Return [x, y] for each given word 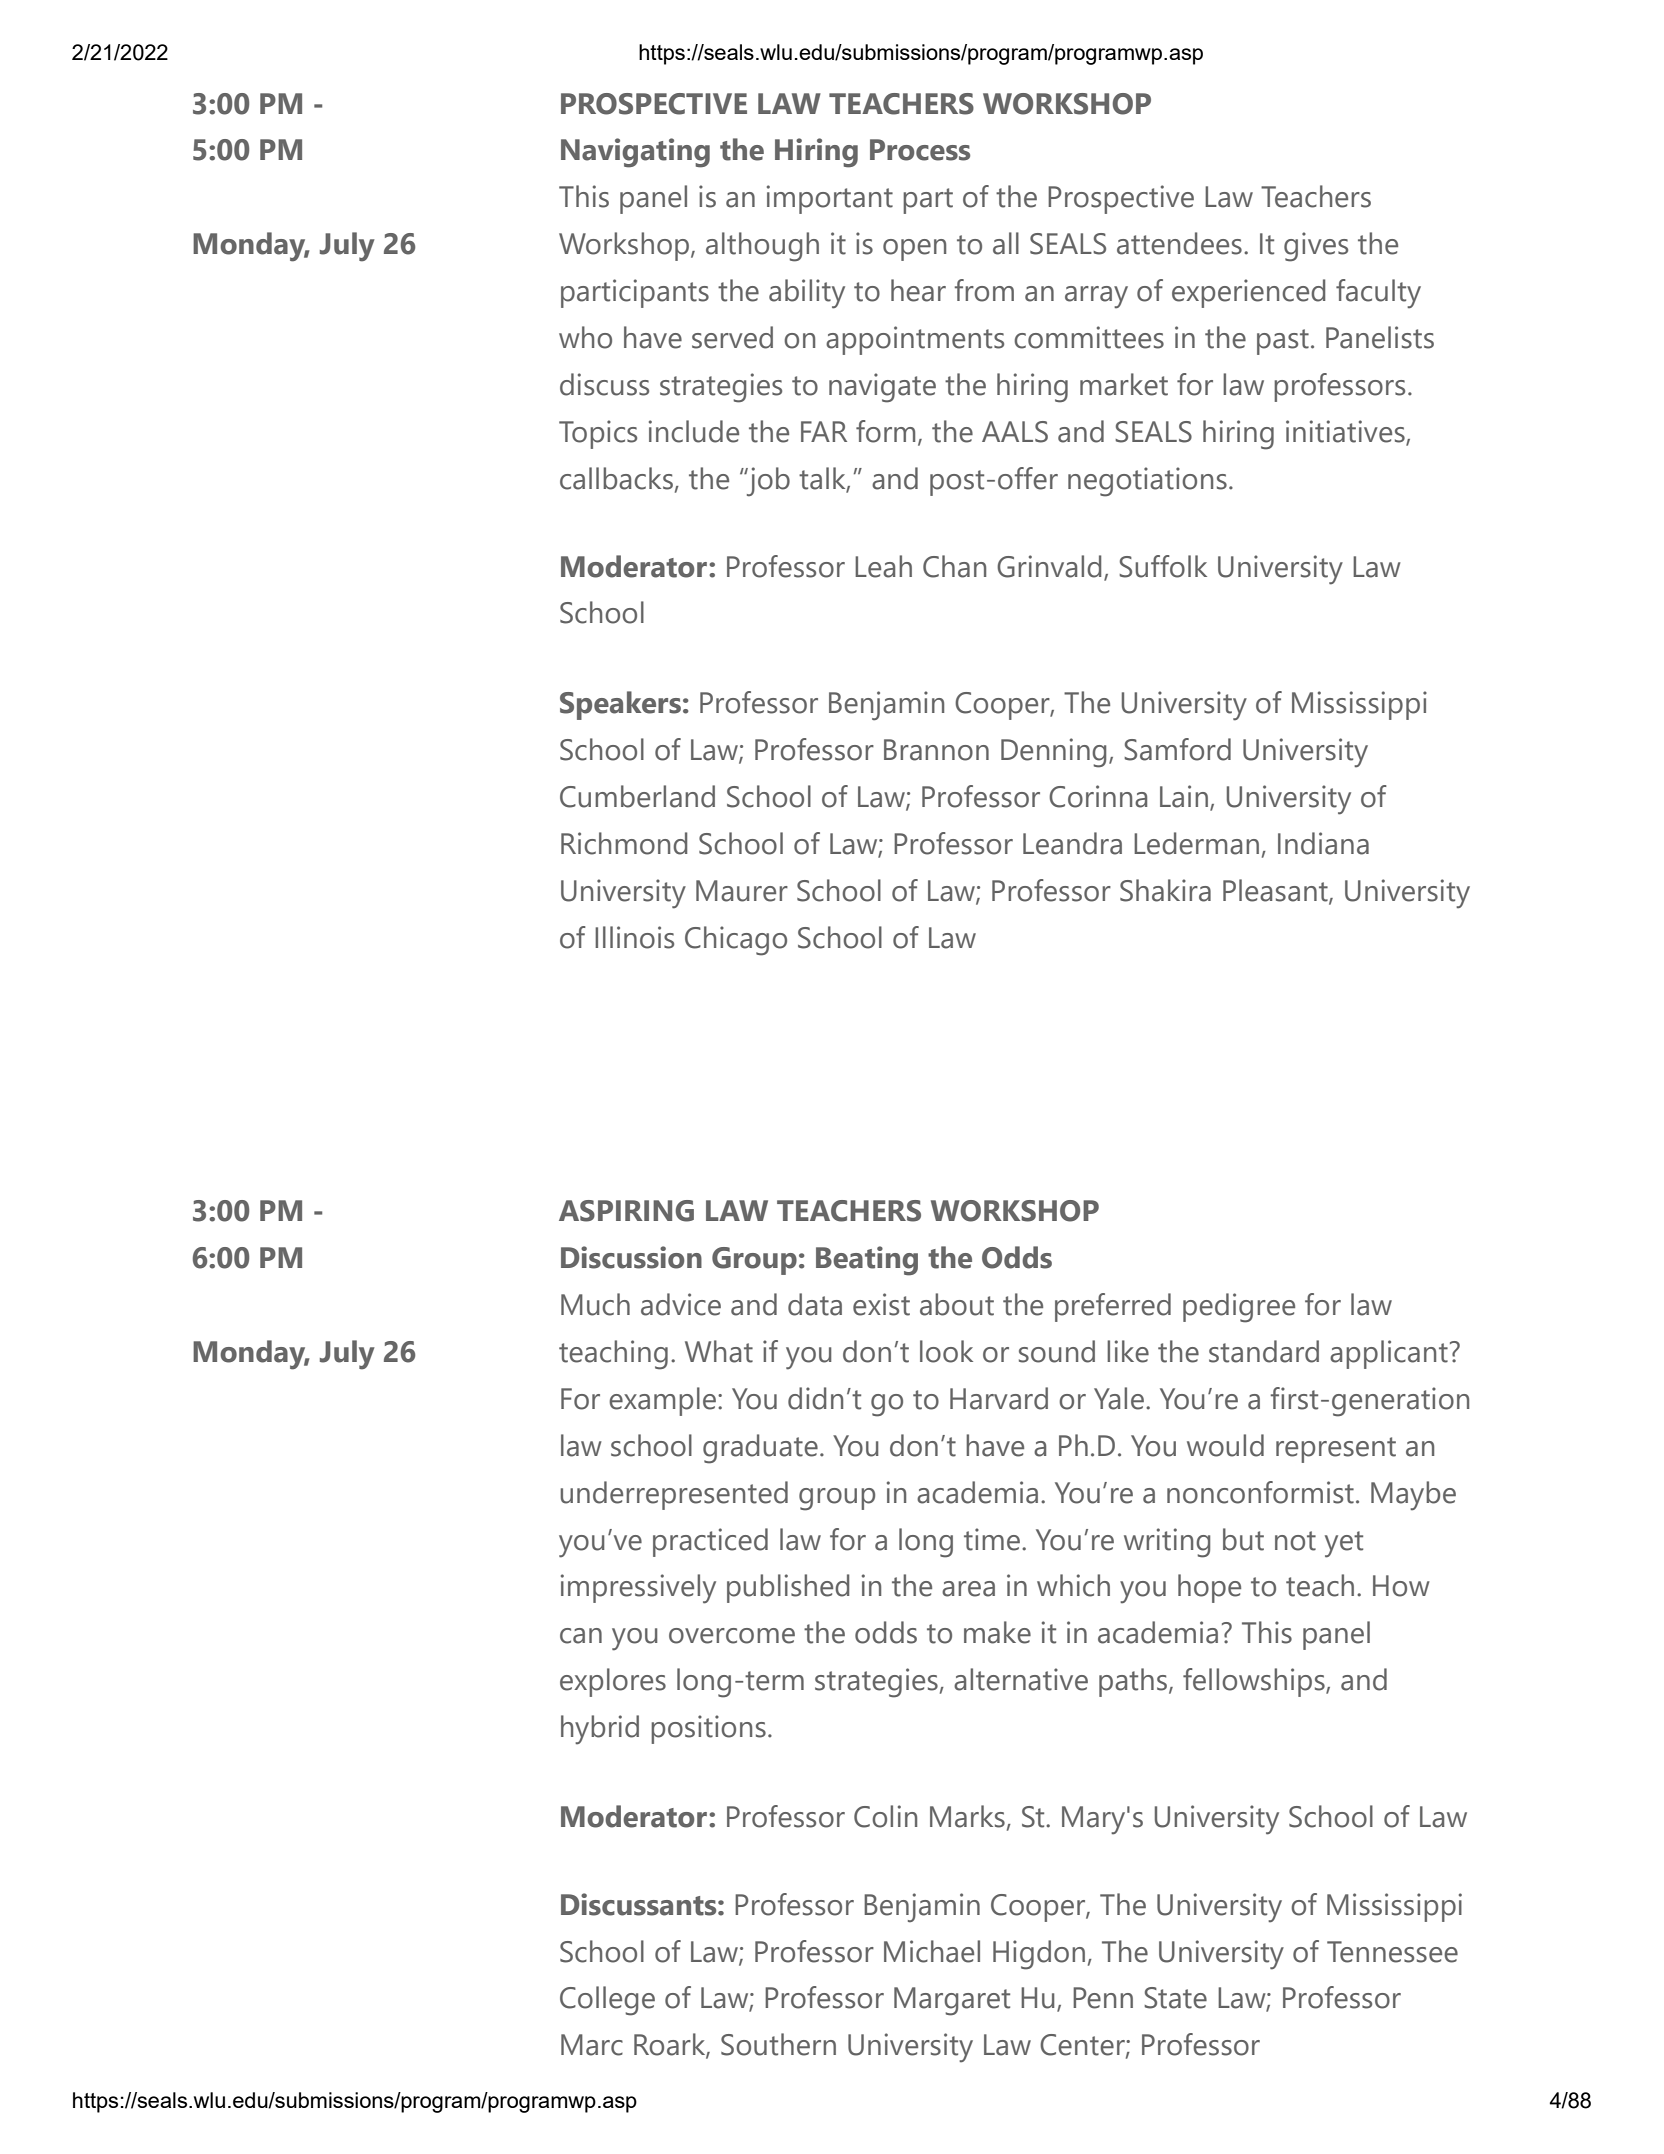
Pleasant [1276, 891]
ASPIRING [626, 1211]
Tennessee [1392, 1952]
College [607, 2001]
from [984, 290]
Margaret [952, 2001]
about [957, 1304]
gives [1316, 247]
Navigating [635, 153]
